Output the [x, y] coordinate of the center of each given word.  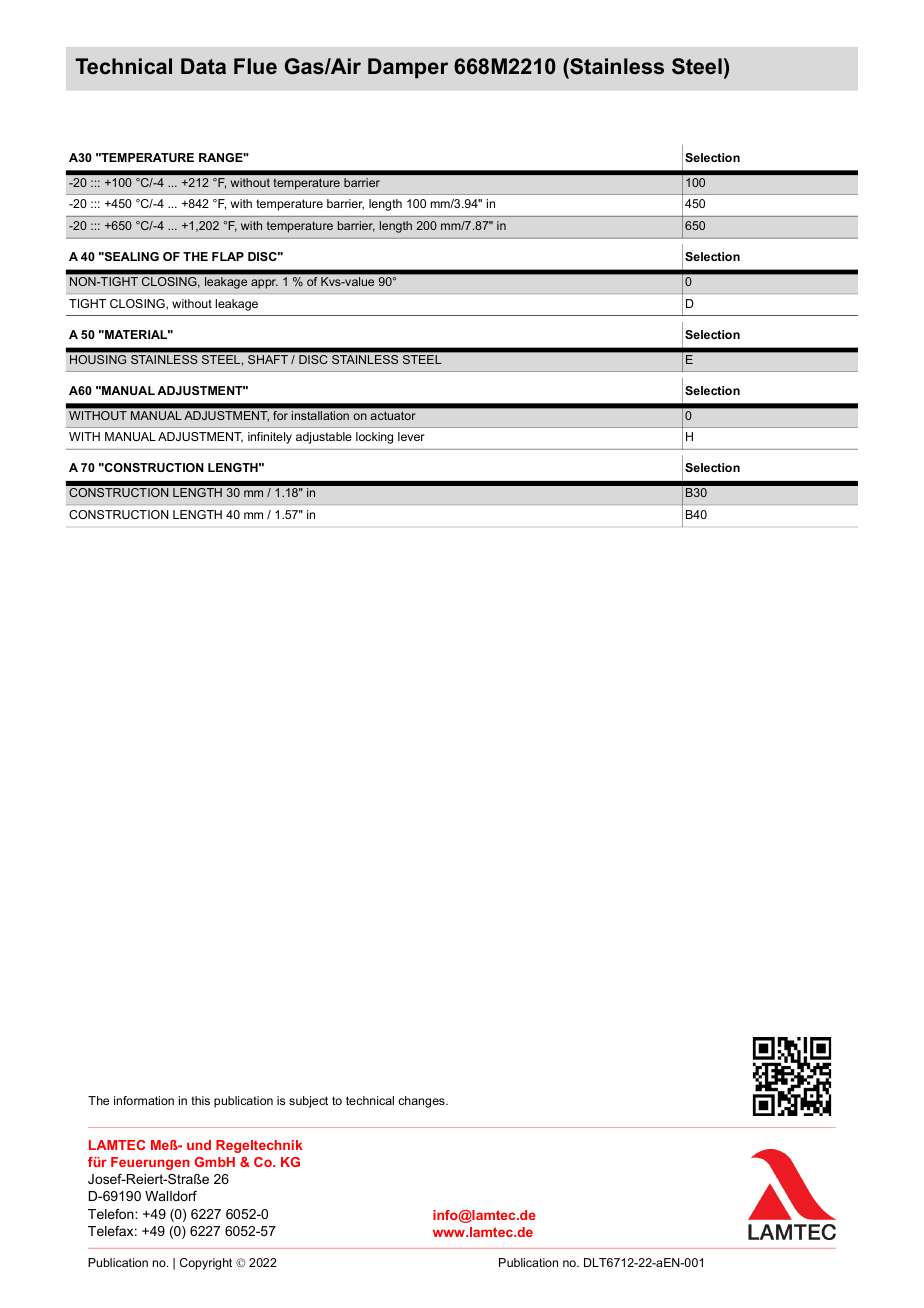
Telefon [112, 1214]
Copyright [206, 1264]
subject [308, 1102]
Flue [255, 66]
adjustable [324, 438]
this [200, 1100]
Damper [408, 68]
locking [374, 438]
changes [422, 1102]
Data [203, 66]
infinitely [270, 438]
